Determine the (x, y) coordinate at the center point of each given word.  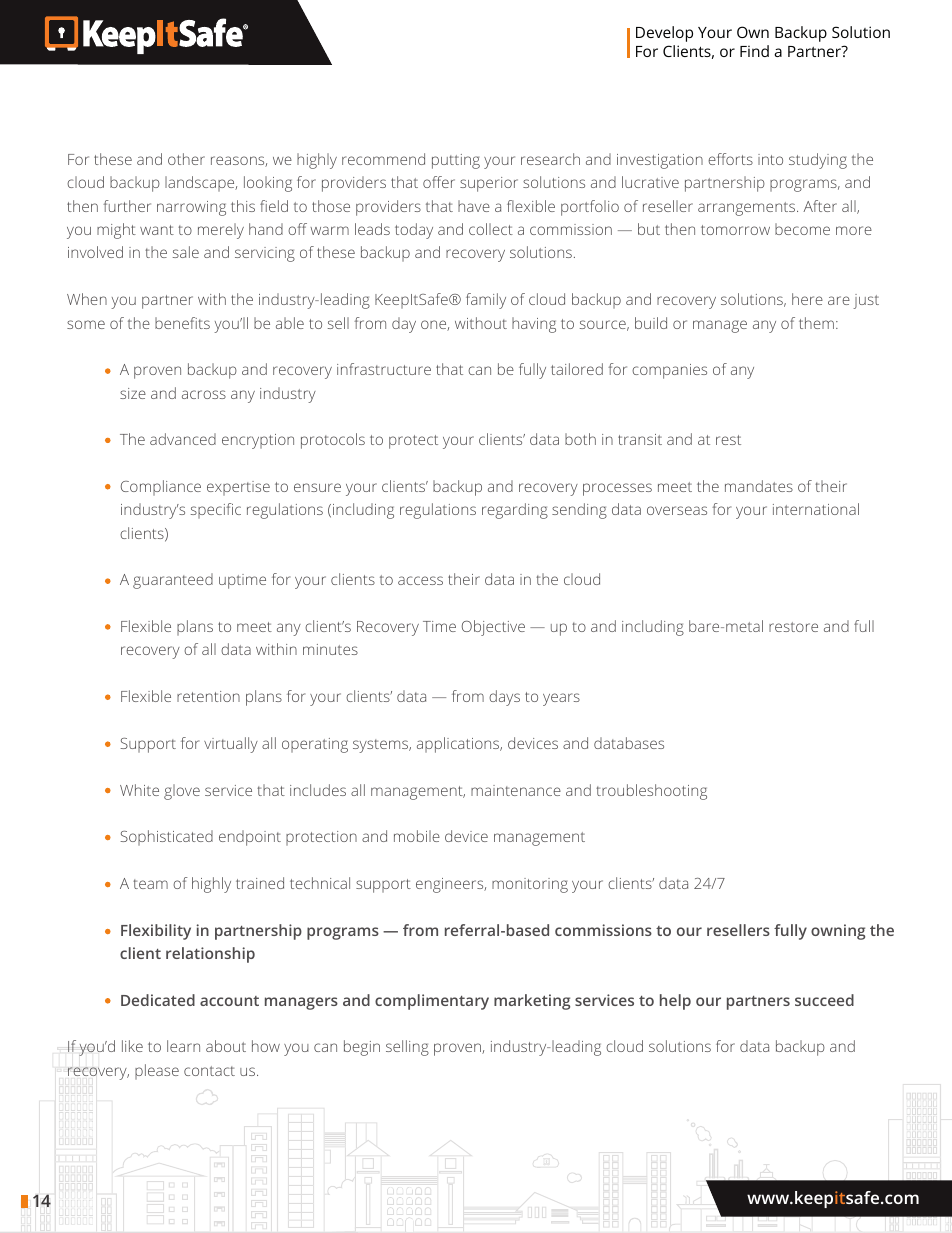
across (204, 394)
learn (183, 1046)
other (186, 159)
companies (669, 371)
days (504, 698)
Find (754, 51)
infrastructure (384, 369)
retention (208, 696)
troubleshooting (651, 792)
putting (456, 161)
